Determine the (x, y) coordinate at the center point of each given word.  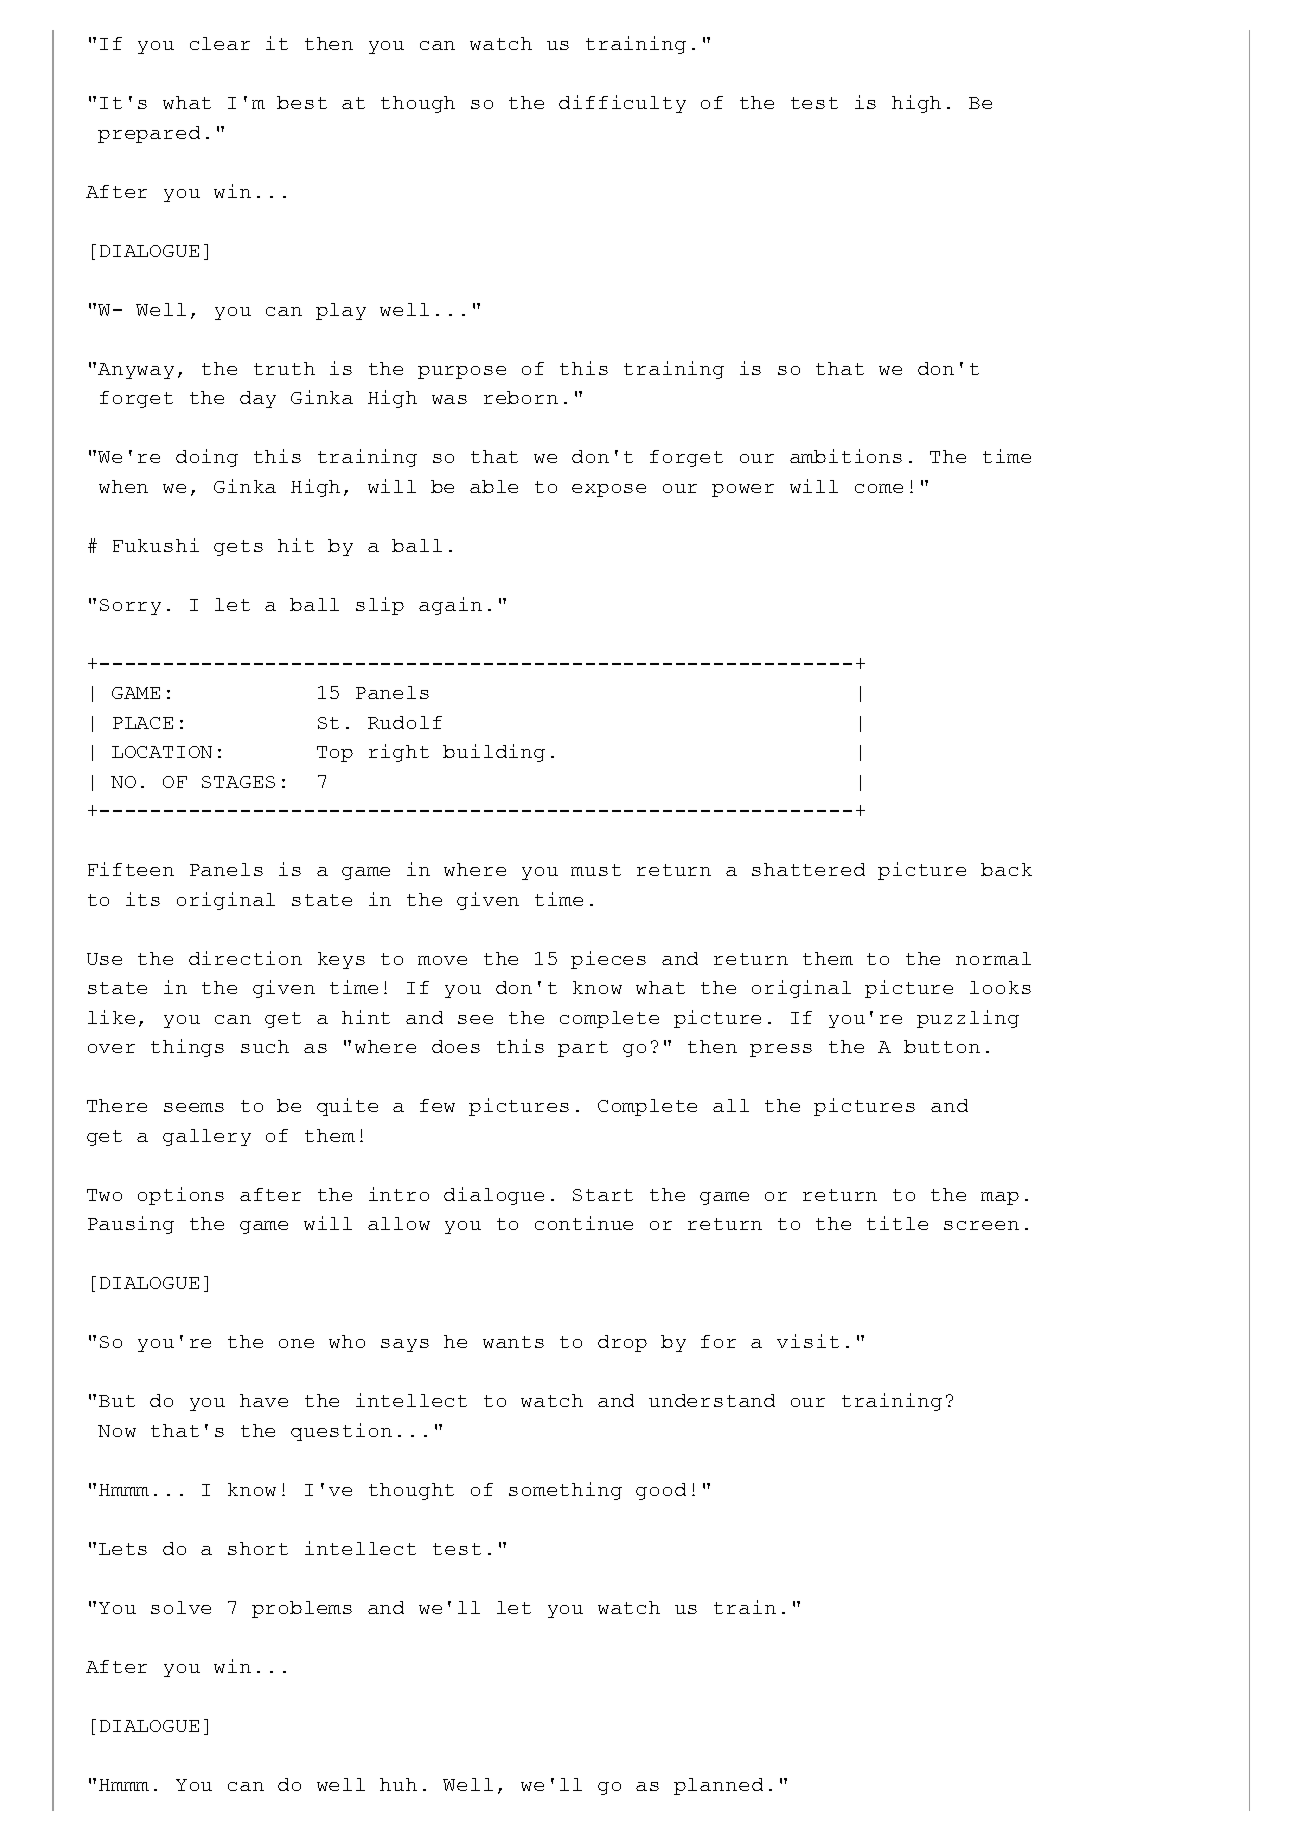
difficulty (622, 104)
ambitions (846, 456)
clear (220, 43)
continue (584, 1223)
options (181, 1196)
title (897, 1223)
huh (398, 1784)
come (879, 488)
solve (181, 1607)
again (450, 606)
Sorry (130, 607)
